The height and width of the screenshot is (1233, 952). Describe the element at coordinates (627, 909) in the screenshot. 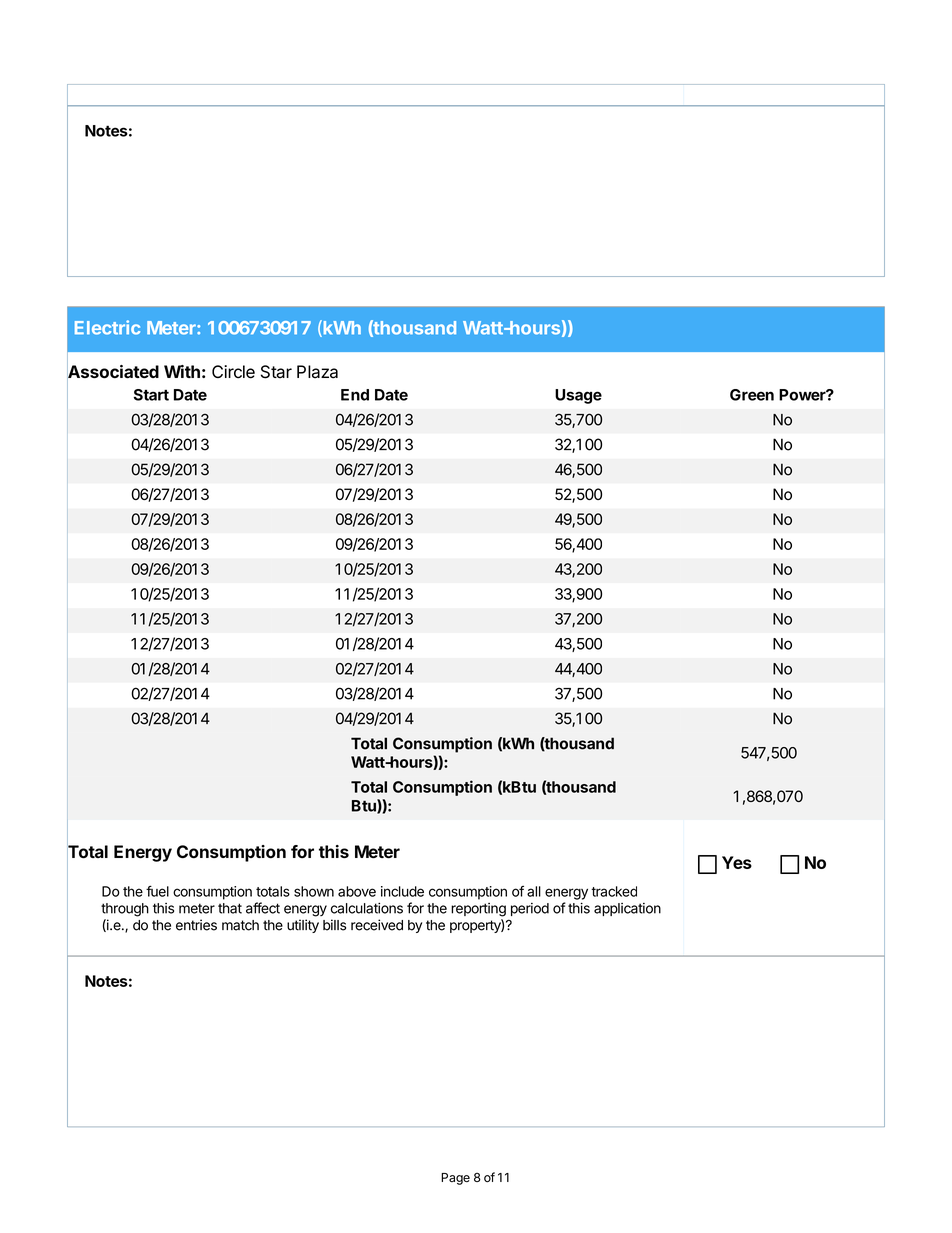

I see `application` at that location.
